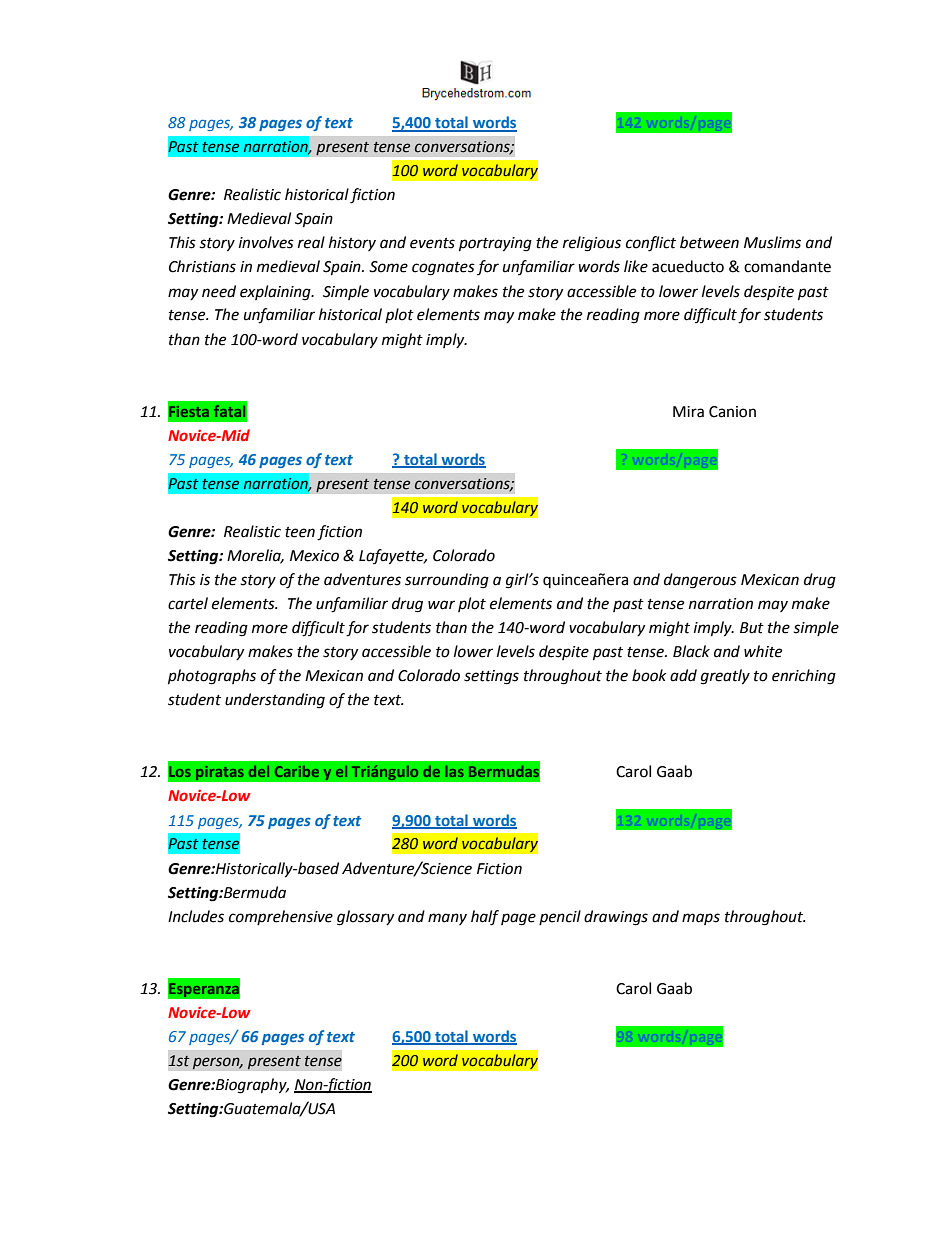 The width and height of the screenshot is (952, 1233). Describe the element at coordinates (281, 917) in the screenshot. I see `comprehensive` at that location.
